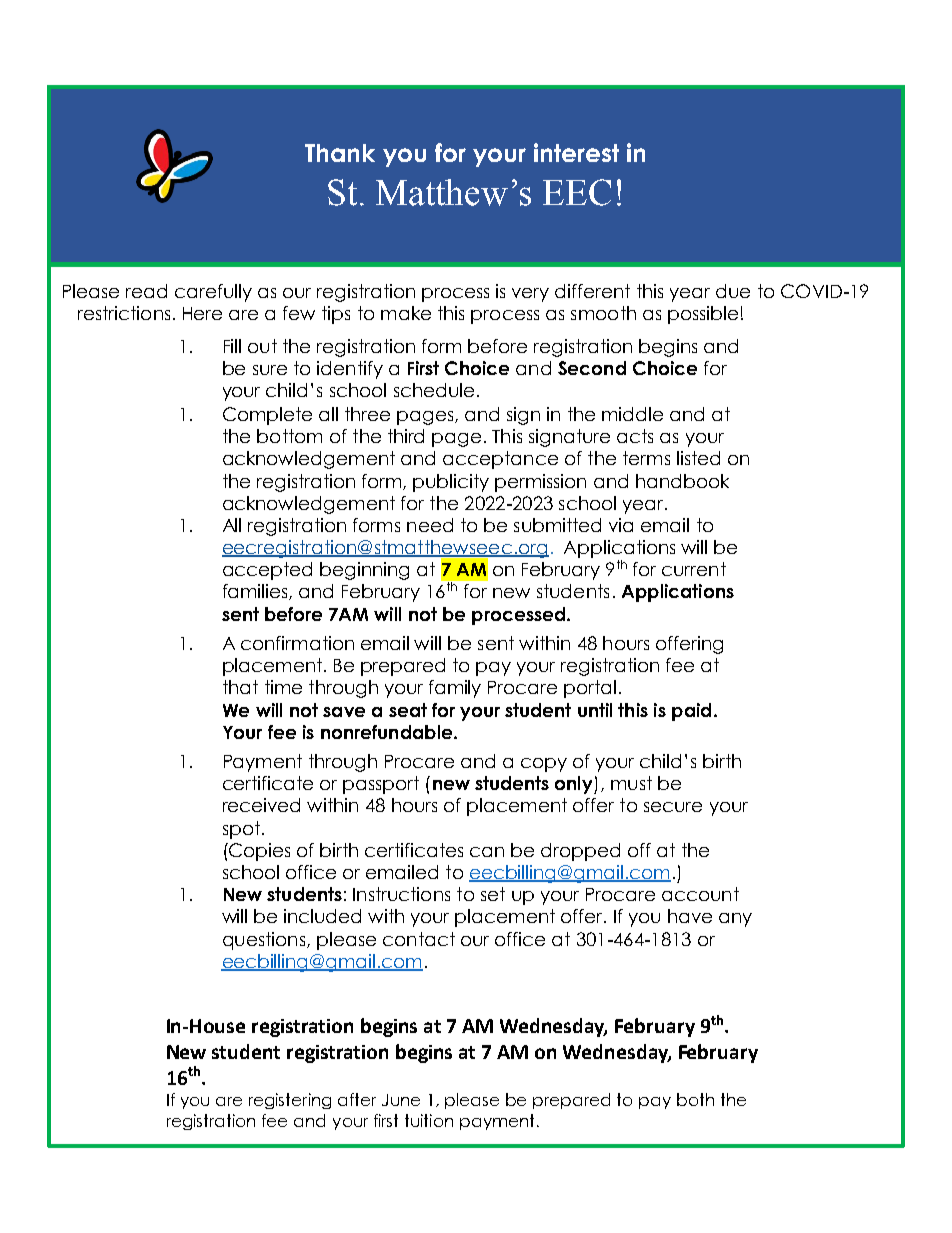 The width and height of the screenshot is (952, 1233). Describe the element at coordinates (682, 481) in the screenshot. I see `handbook` at that location.
